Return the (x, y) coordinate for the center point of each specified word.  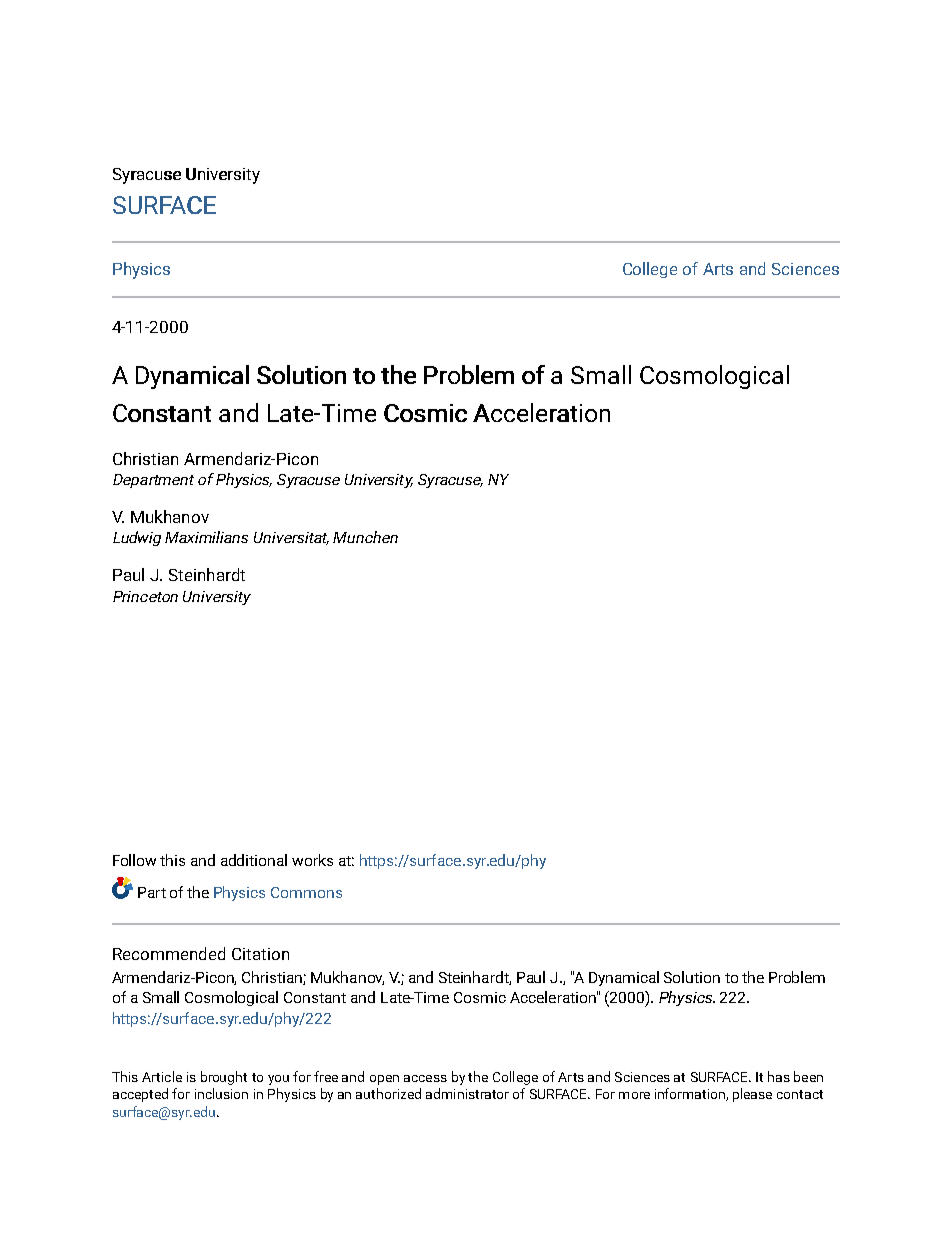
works (312, 860)
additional (254, 860)
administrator (467, 1093)
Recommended (169, 953)
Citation (260, 954)
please (752, 1095)
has (779, 1076)
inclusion (221, 1093)
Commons (306, 892)
